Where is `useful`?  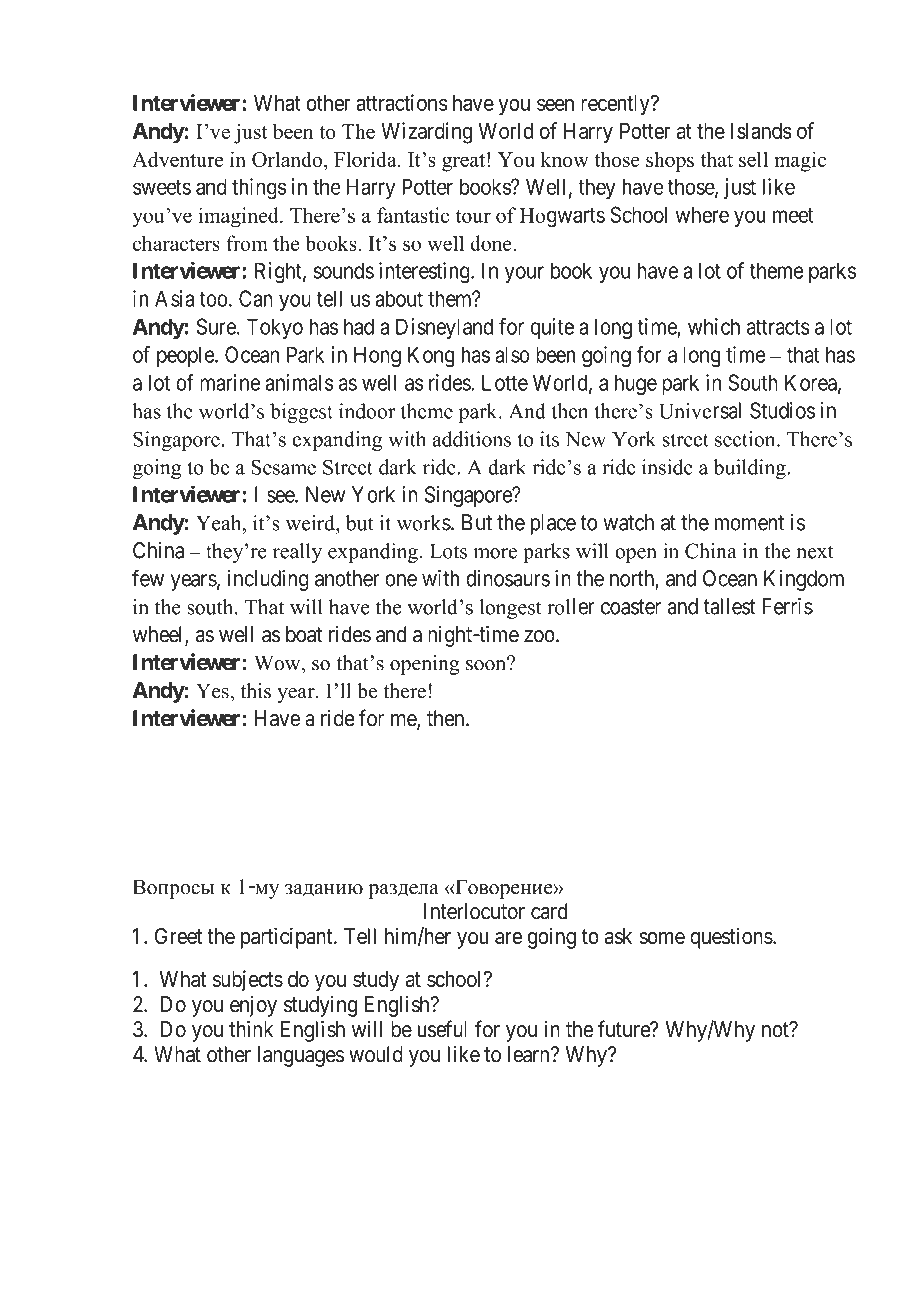 useful is located at coordinates (442, 1029).
